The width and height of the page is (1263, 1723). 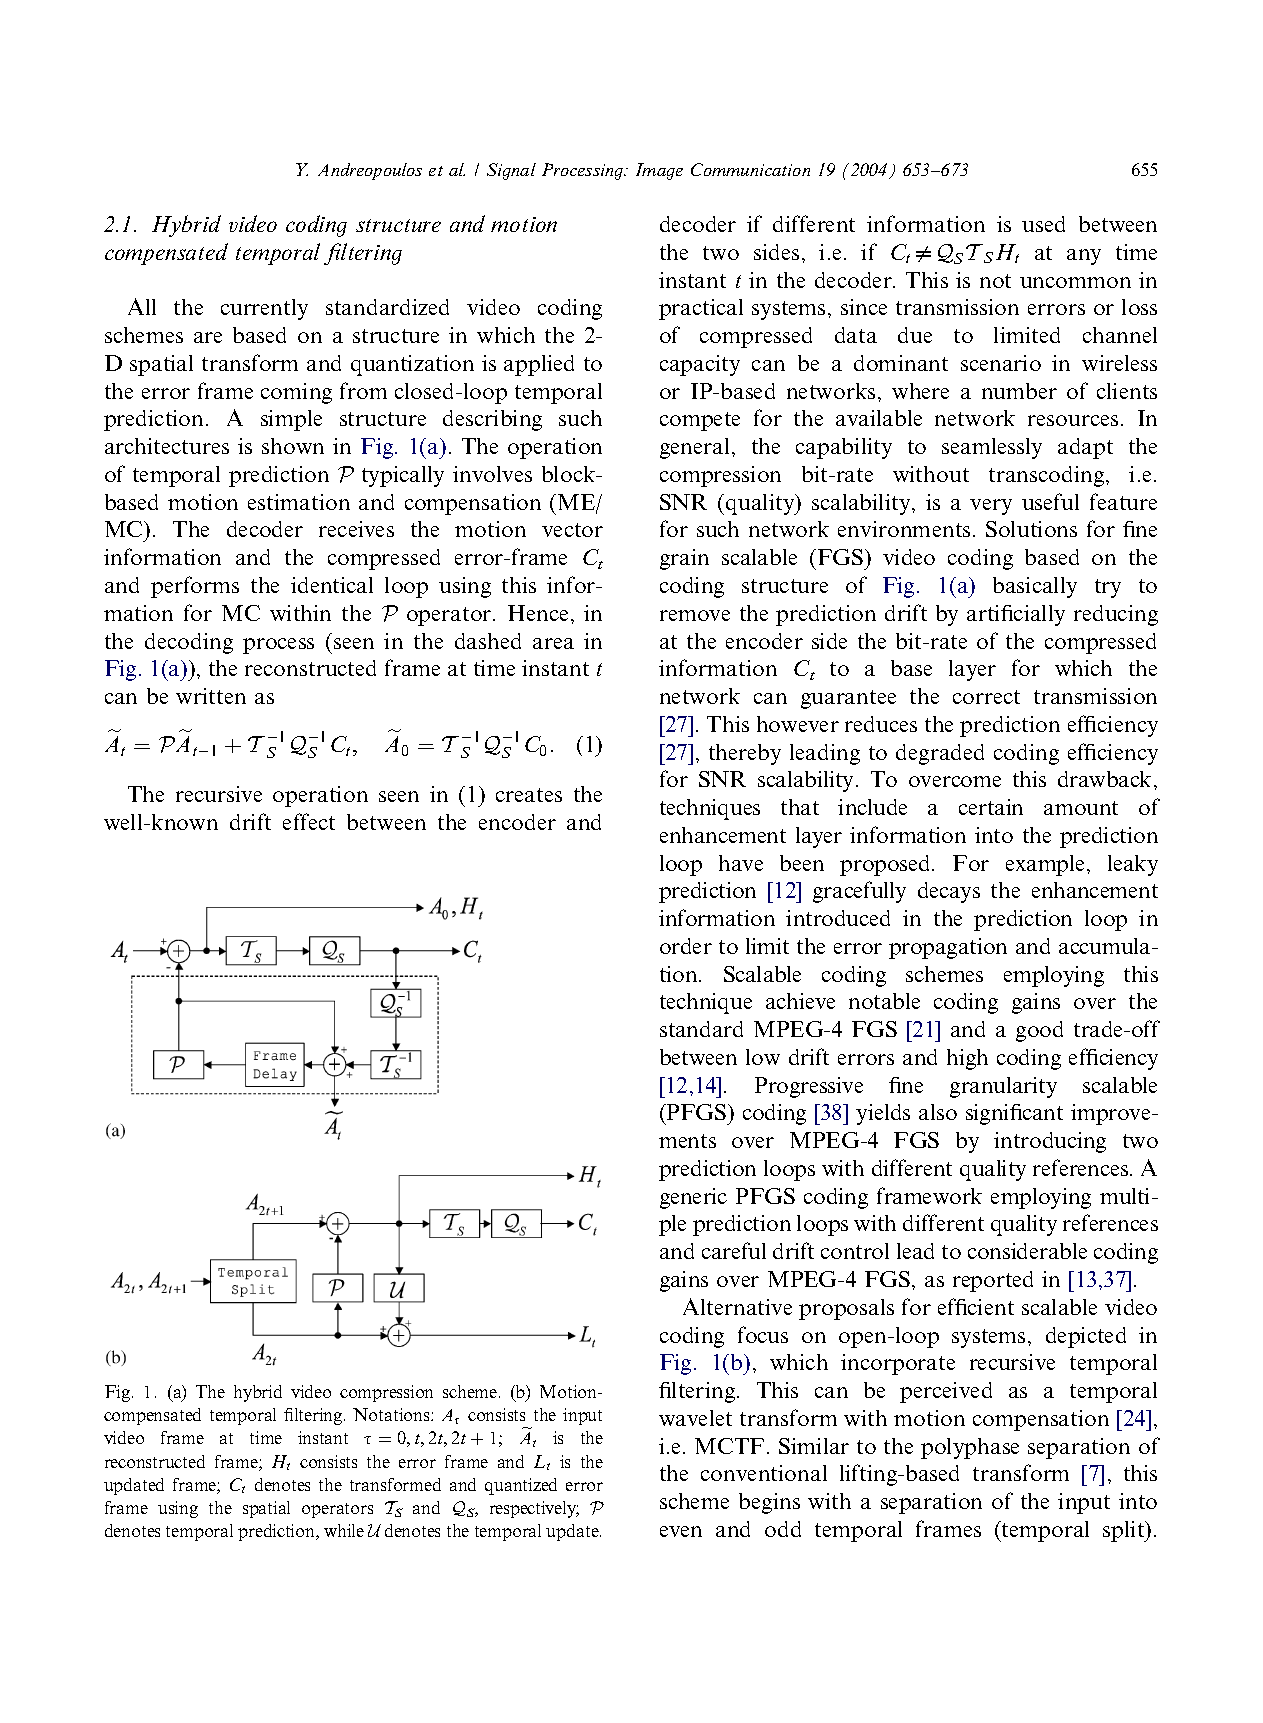 What do you see at coordinates (1050, 1142) in the page?
I see `introducing` at bounding box center [1050, 1142].
